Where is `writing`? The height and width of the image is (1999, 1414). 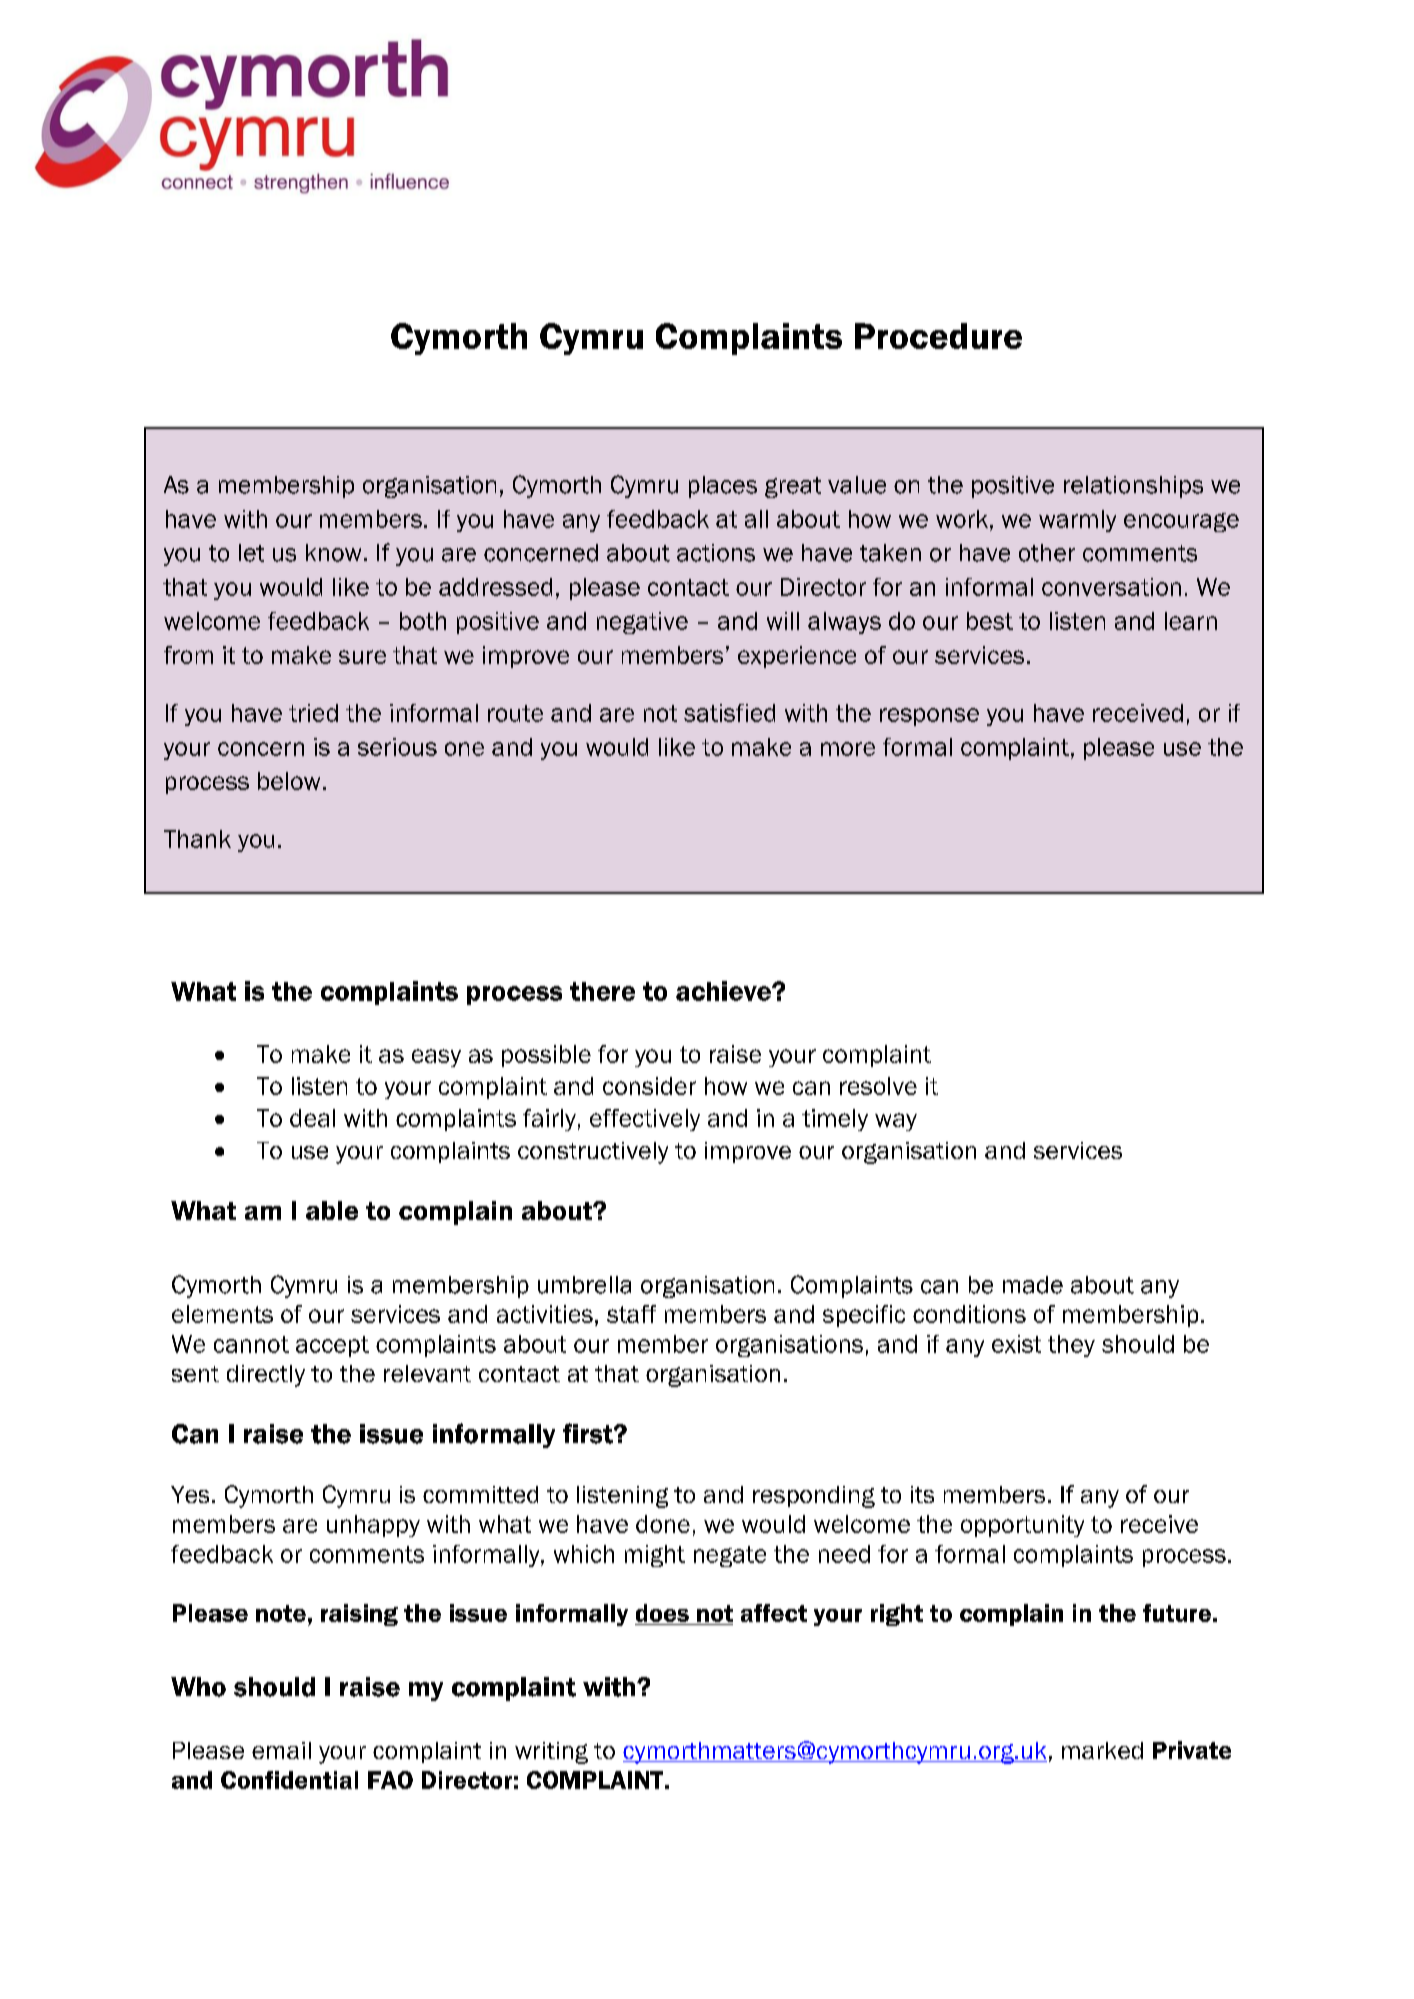
writing is located at coordinates (551, 1753).
